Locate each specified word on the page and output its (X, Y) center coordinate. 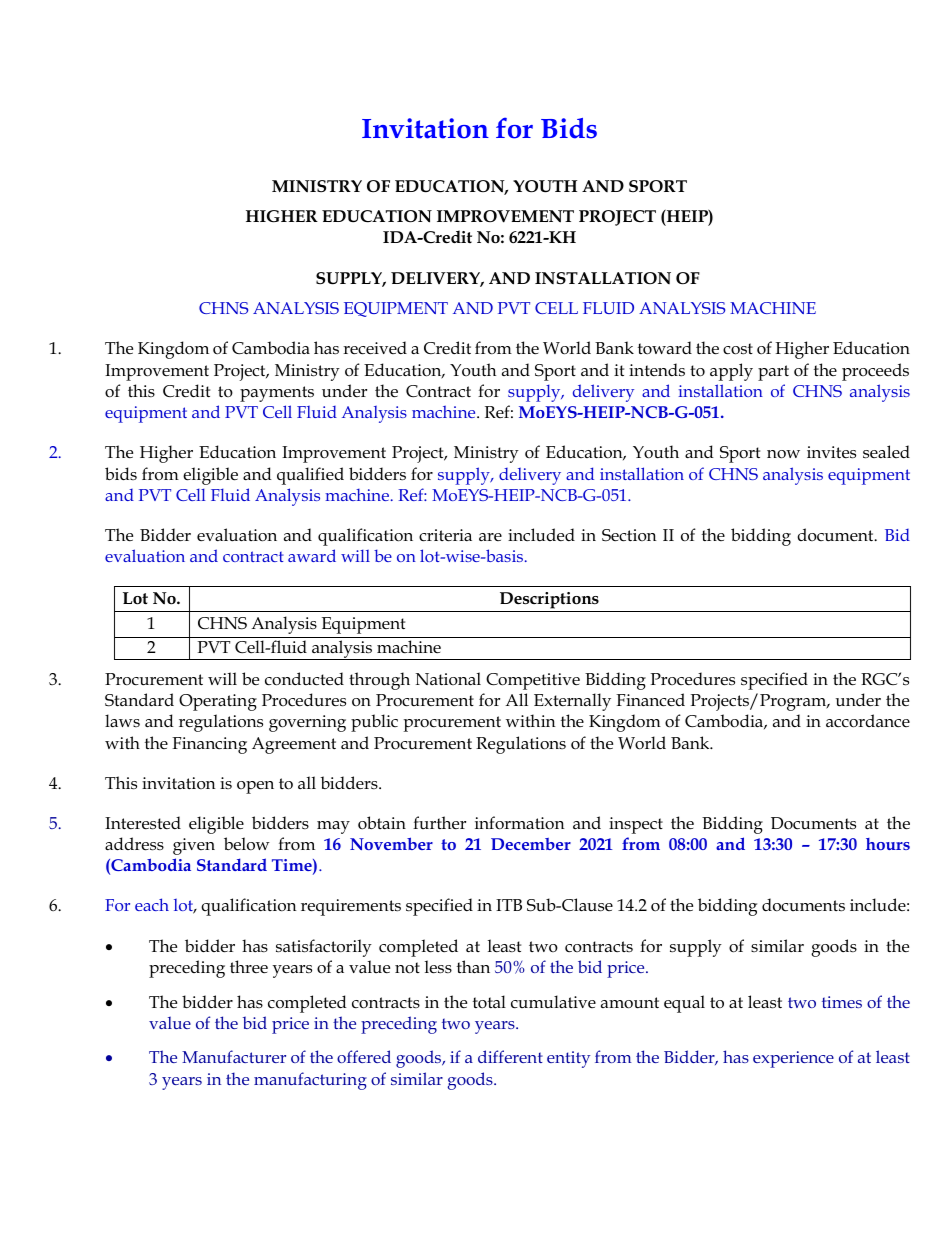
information (519, 823)
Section (629, 535)
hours (888, 844)
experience (793, 1059)
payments (277, 394)
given (194, 846)
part (773, 373)
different (510, 1056)
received (375, 348)
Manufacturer (234, 1056)
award (312, 555)
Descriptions (549, 600)
